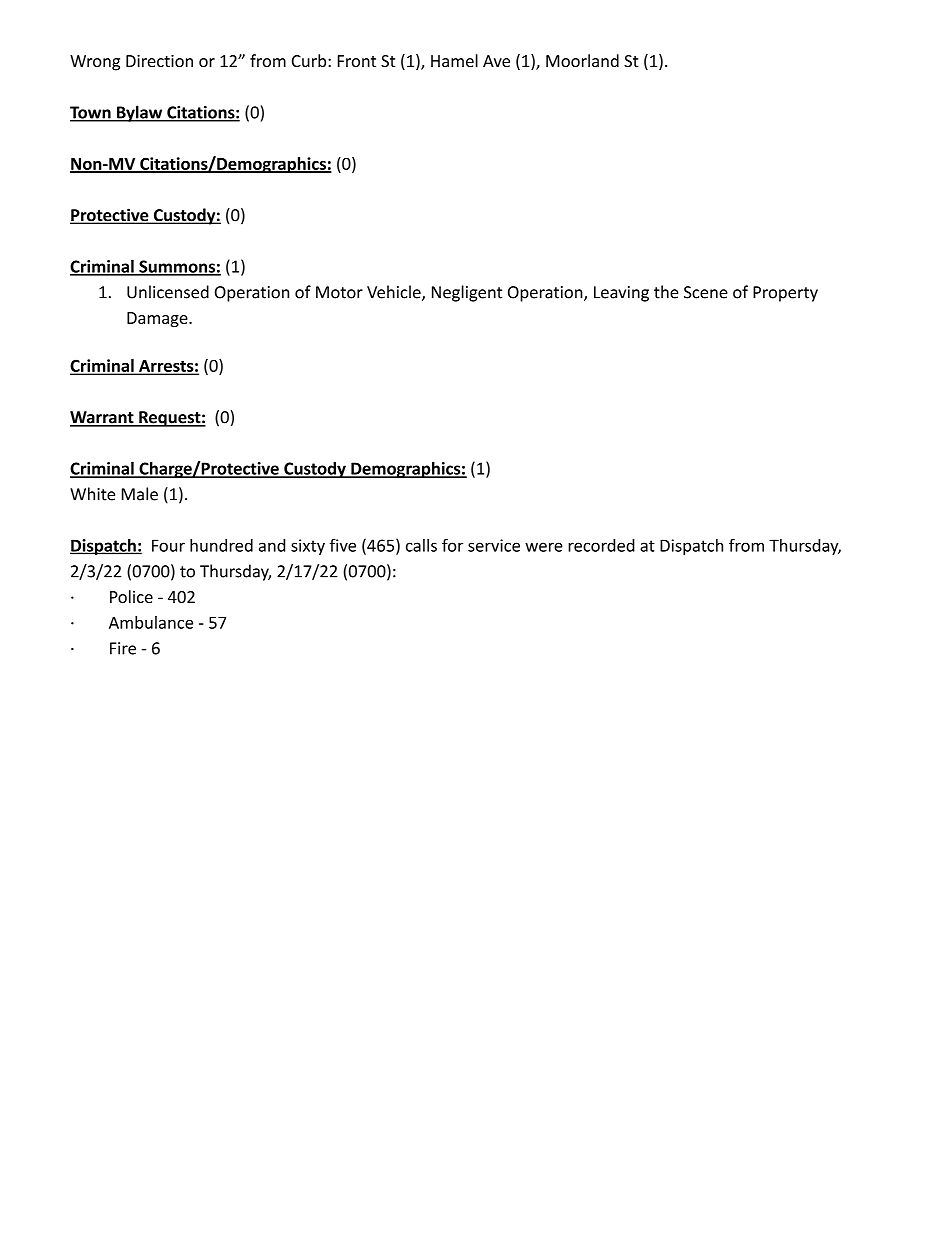 The height and width of the screenshot is (1233, 952). What do you see at coordinates (452, 545) in the screenshot?
I see `for` at bounding box center [452, 545].
